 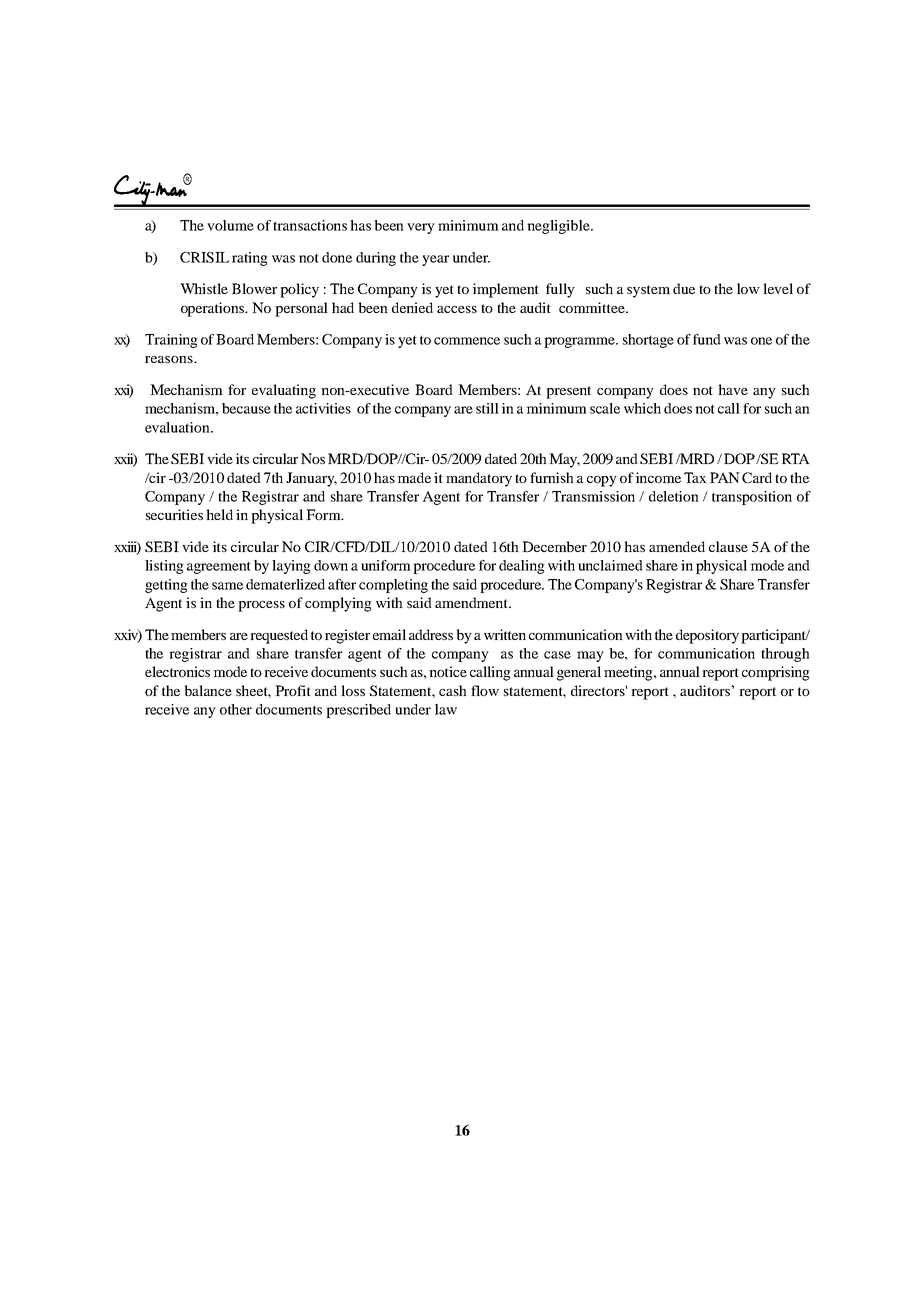 I want to click on flow, so click(x=485, y=690).
